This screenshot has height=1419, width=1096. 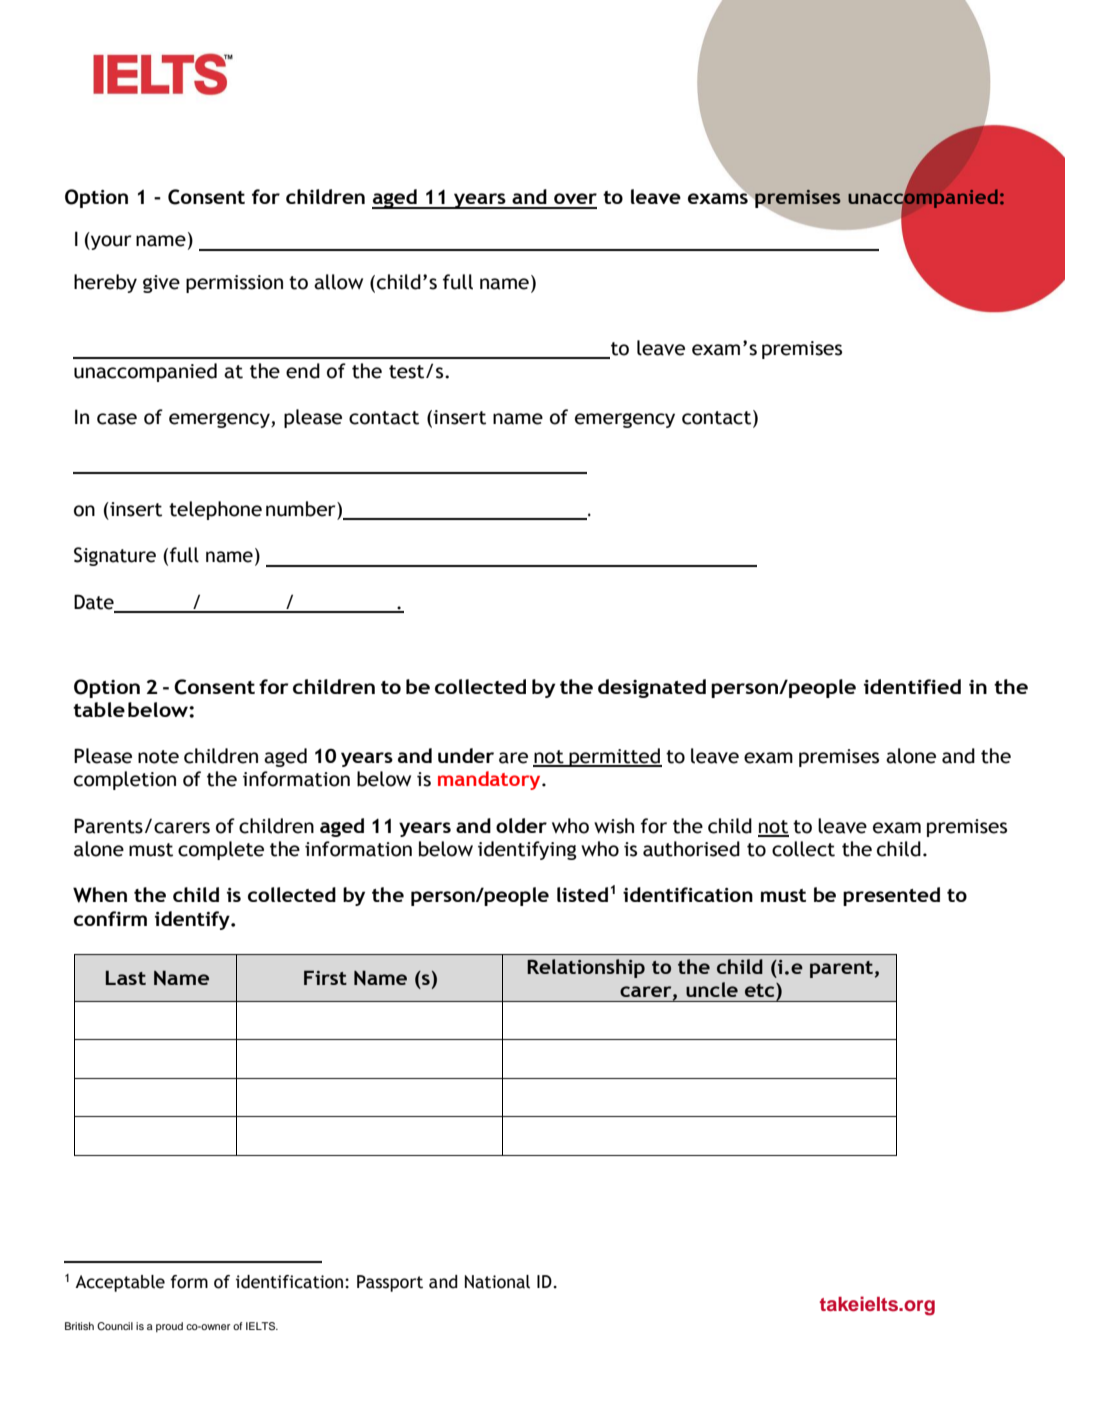 I want to click on identified, so click(x=912, y=686).
